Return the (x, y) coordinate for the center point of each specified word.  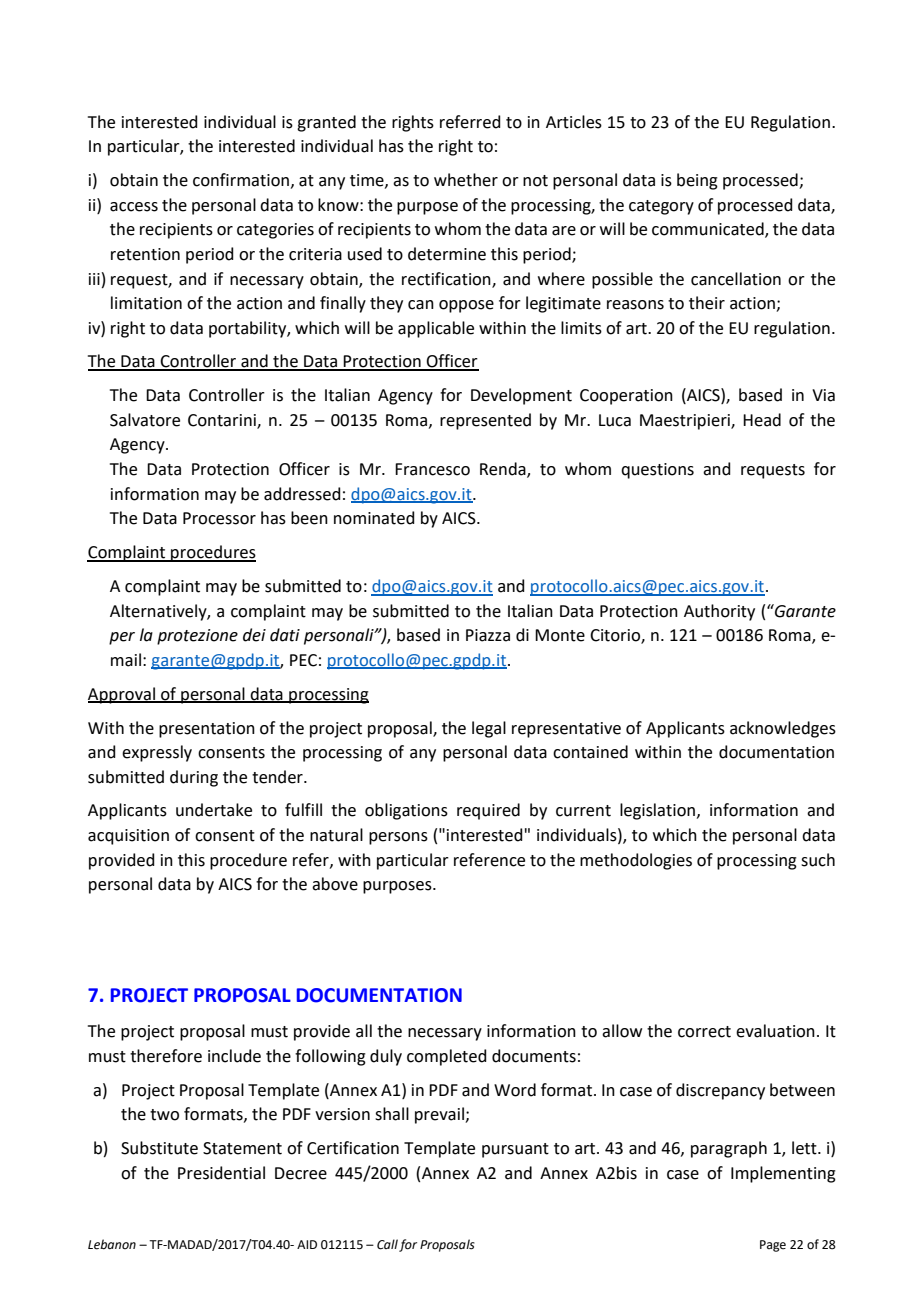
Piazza (488, 635)
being (697, 181)
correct (704, 1032)
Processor (219, 518)
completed (447, 1057)
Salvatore (145, 420)
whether (466, 180)
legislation (659, 811)
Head (762, 420)
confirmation (241, 180)
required (488, 811)
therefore (166, 1056)
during (194, 778)
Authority (719, 612)
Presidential (221, 1173)
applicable (436, 329)
